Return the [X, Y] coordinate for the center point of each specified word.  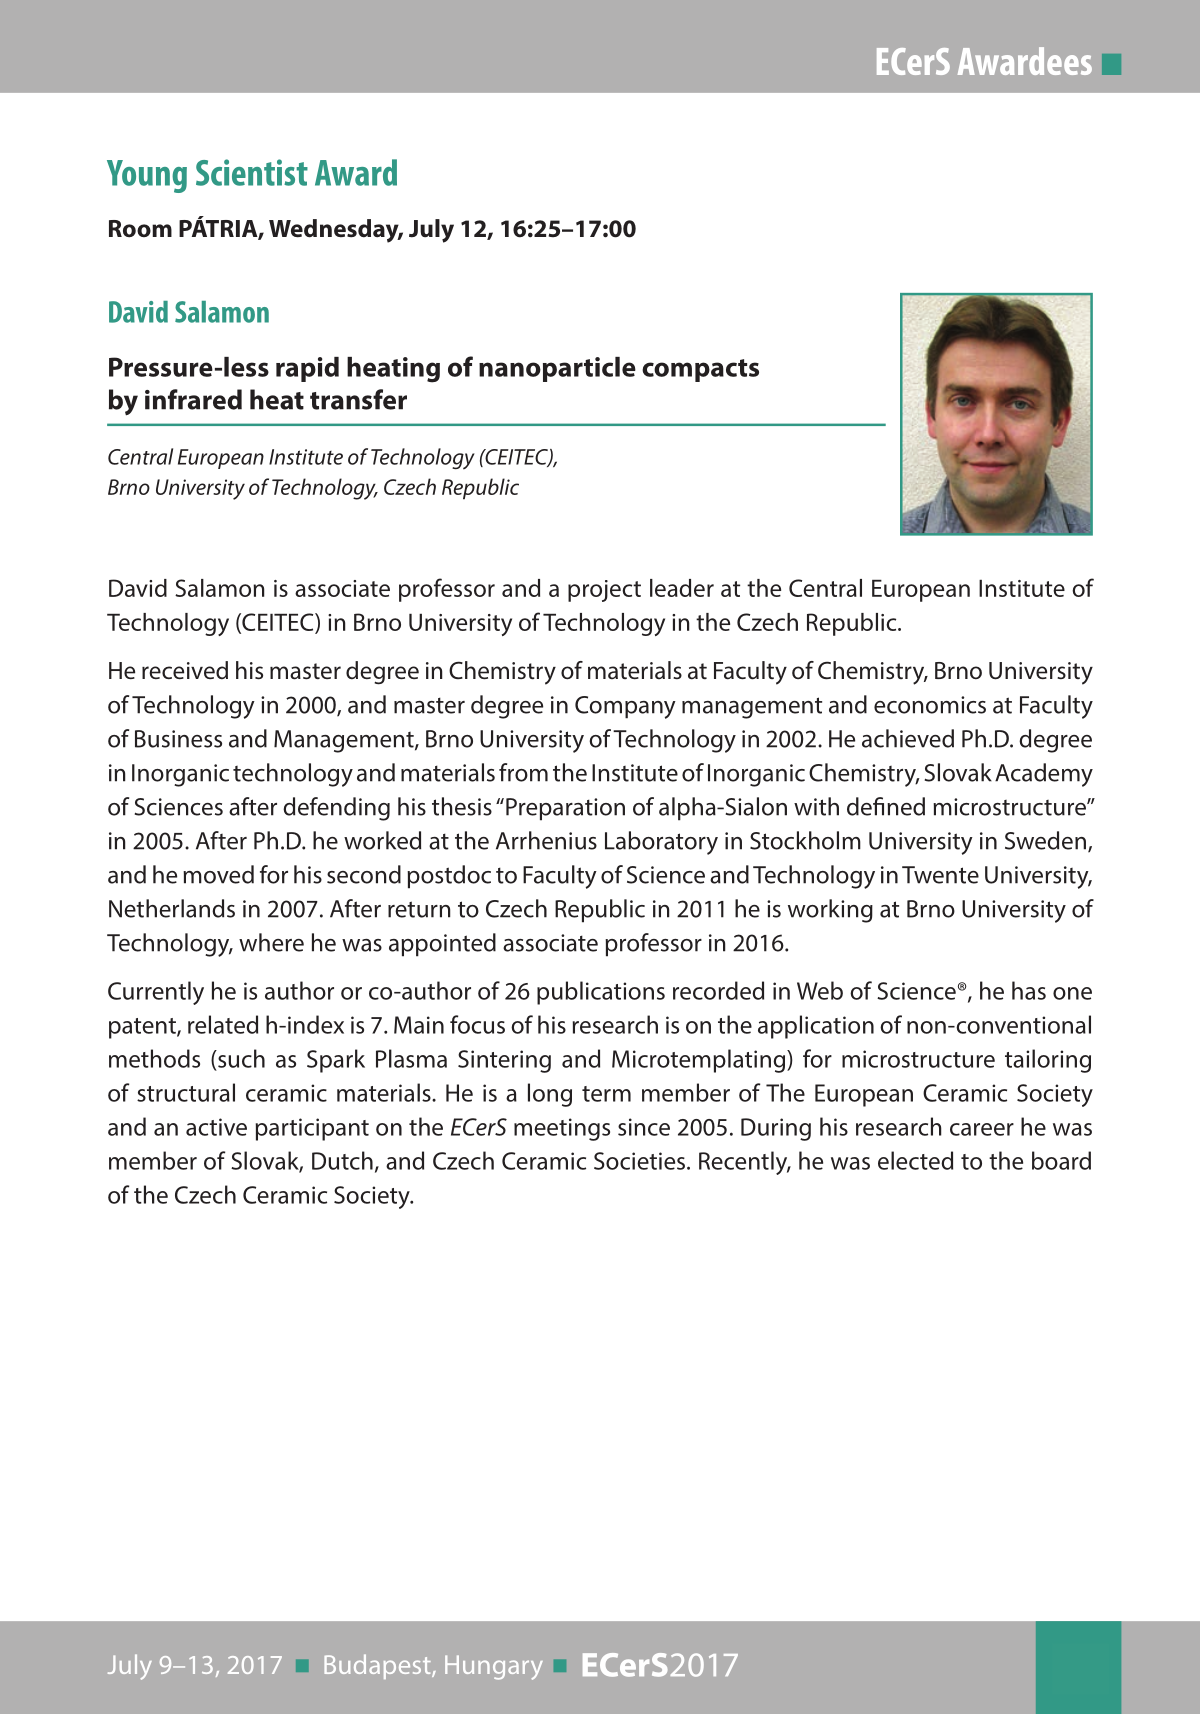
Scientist [252, 172]
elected [915, 1160]
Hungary [494, 1667]
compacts [700, 370]
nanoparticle [557, 369]
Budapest [378, 1666]
